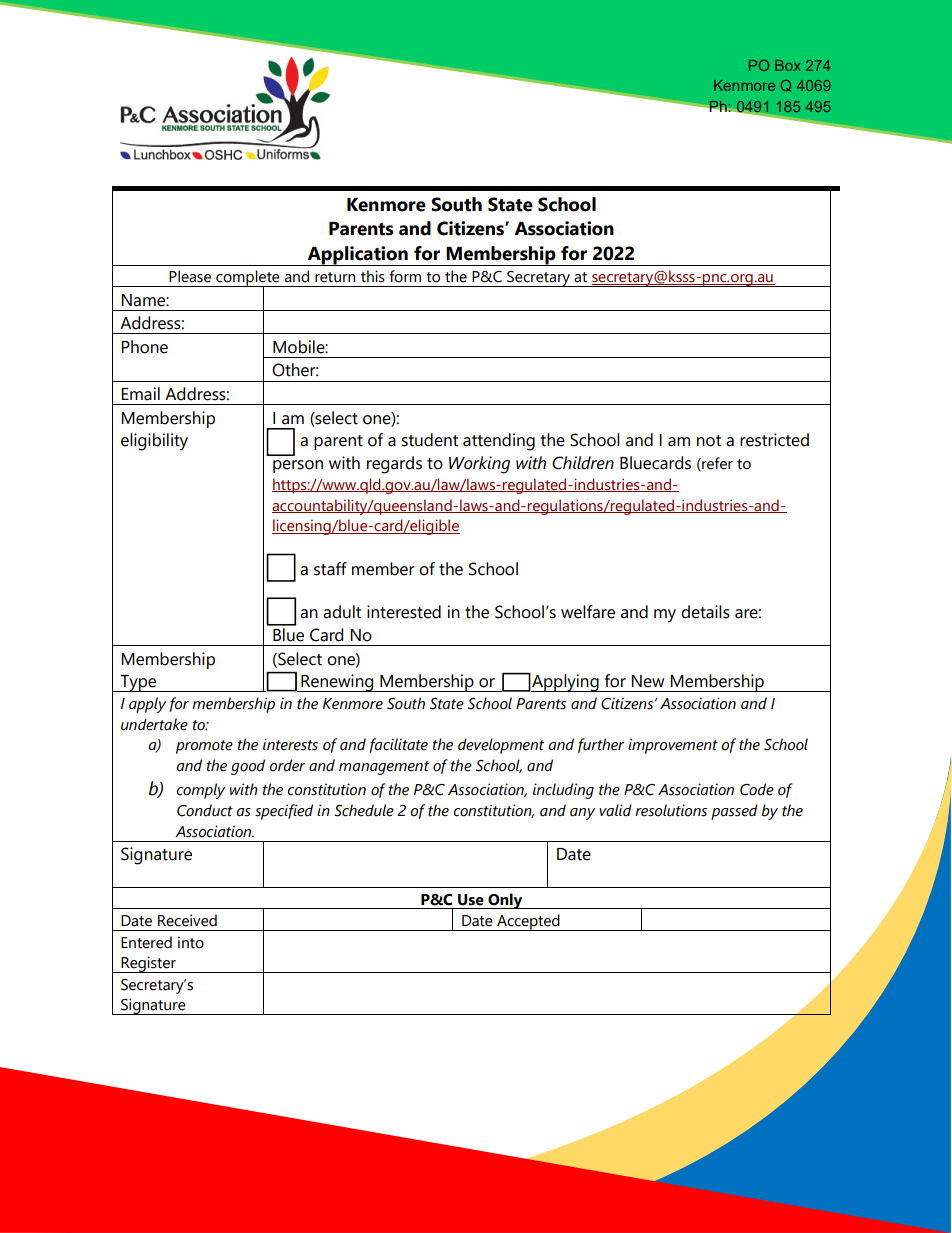 The width and height of the image is (952, 1233). I want to click on Use, so click(471, 900).
